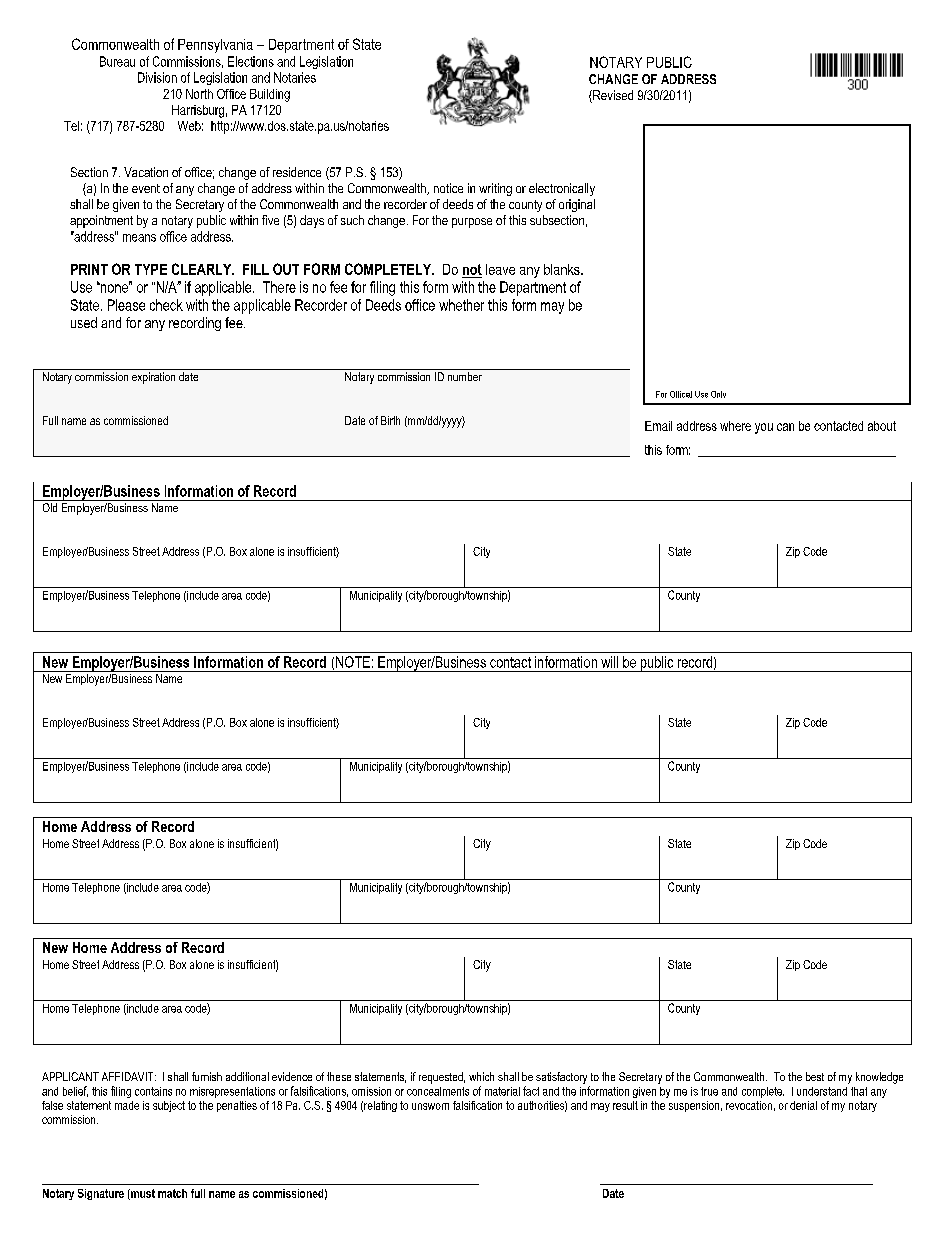  Describe the element at coordinates (172, 1193) in the document. I see `match` at that location.
